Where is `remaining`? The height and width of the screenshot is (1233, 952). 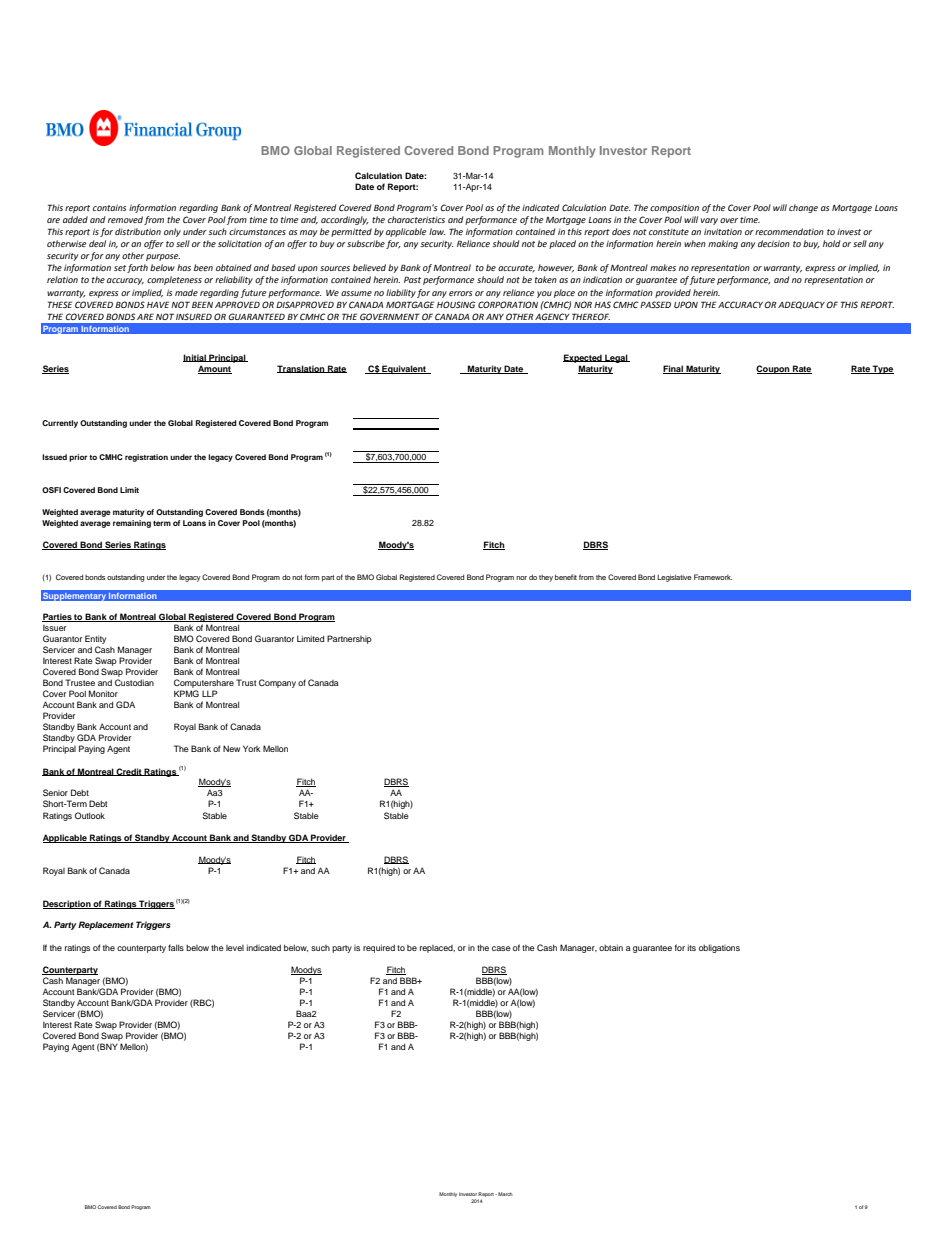
remaining is located at coordinates (132, 524).
